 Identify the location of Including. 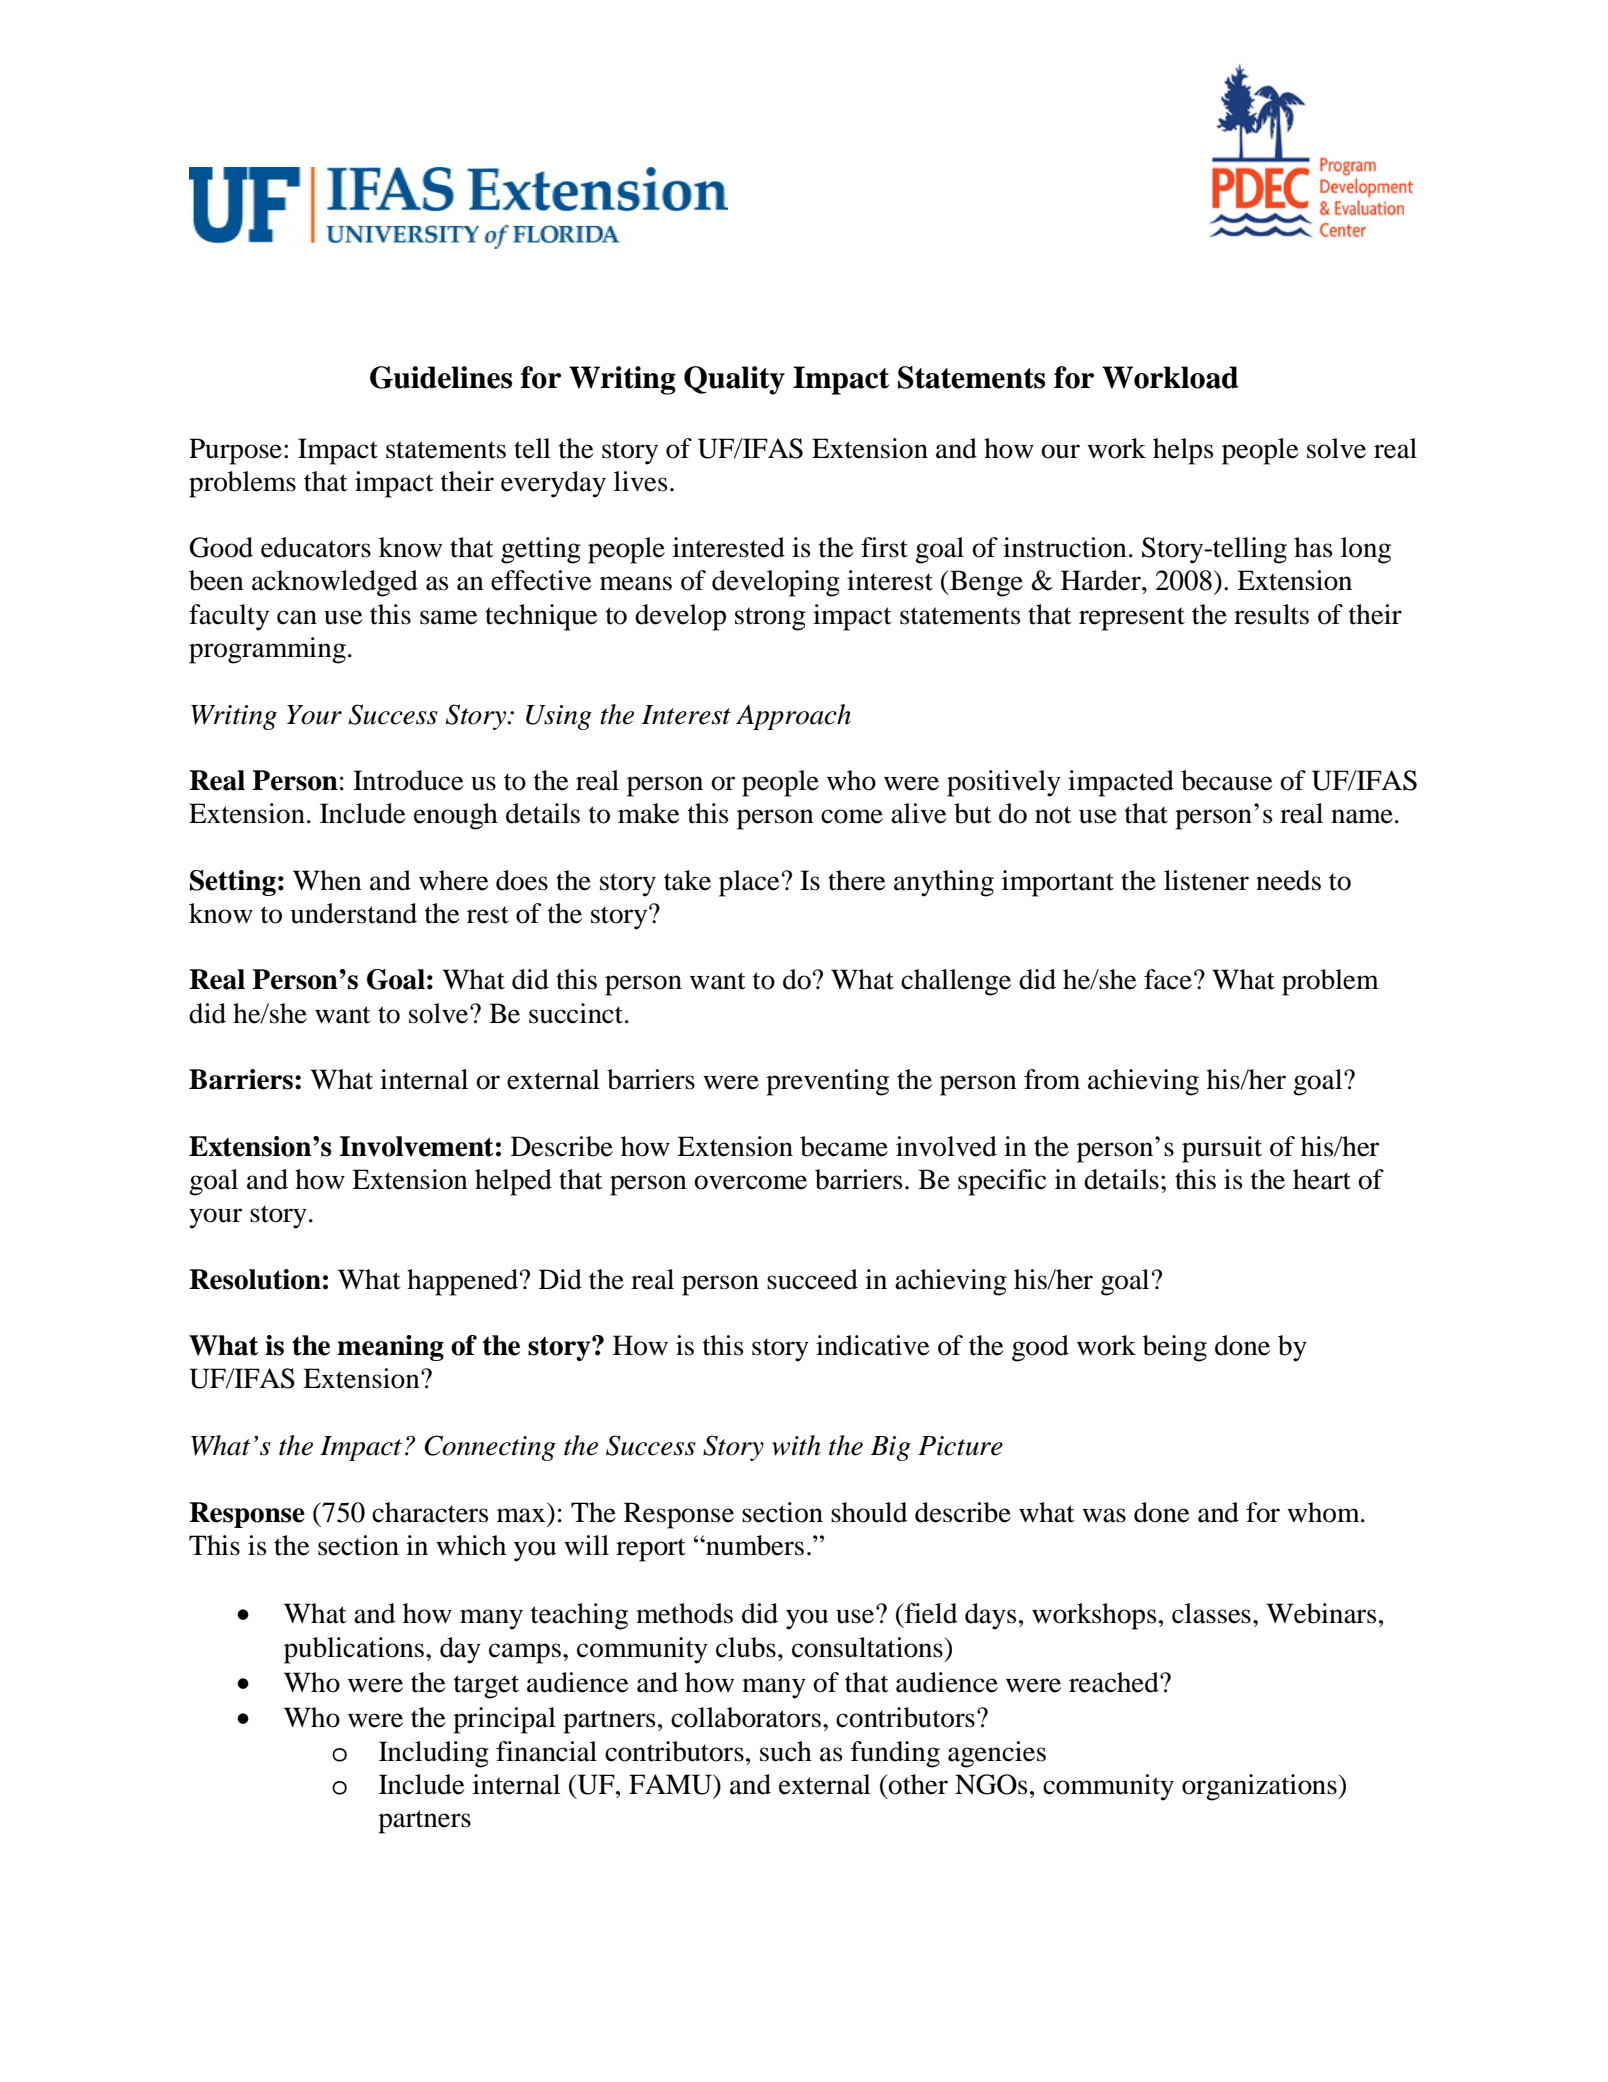
(434, 1754).
